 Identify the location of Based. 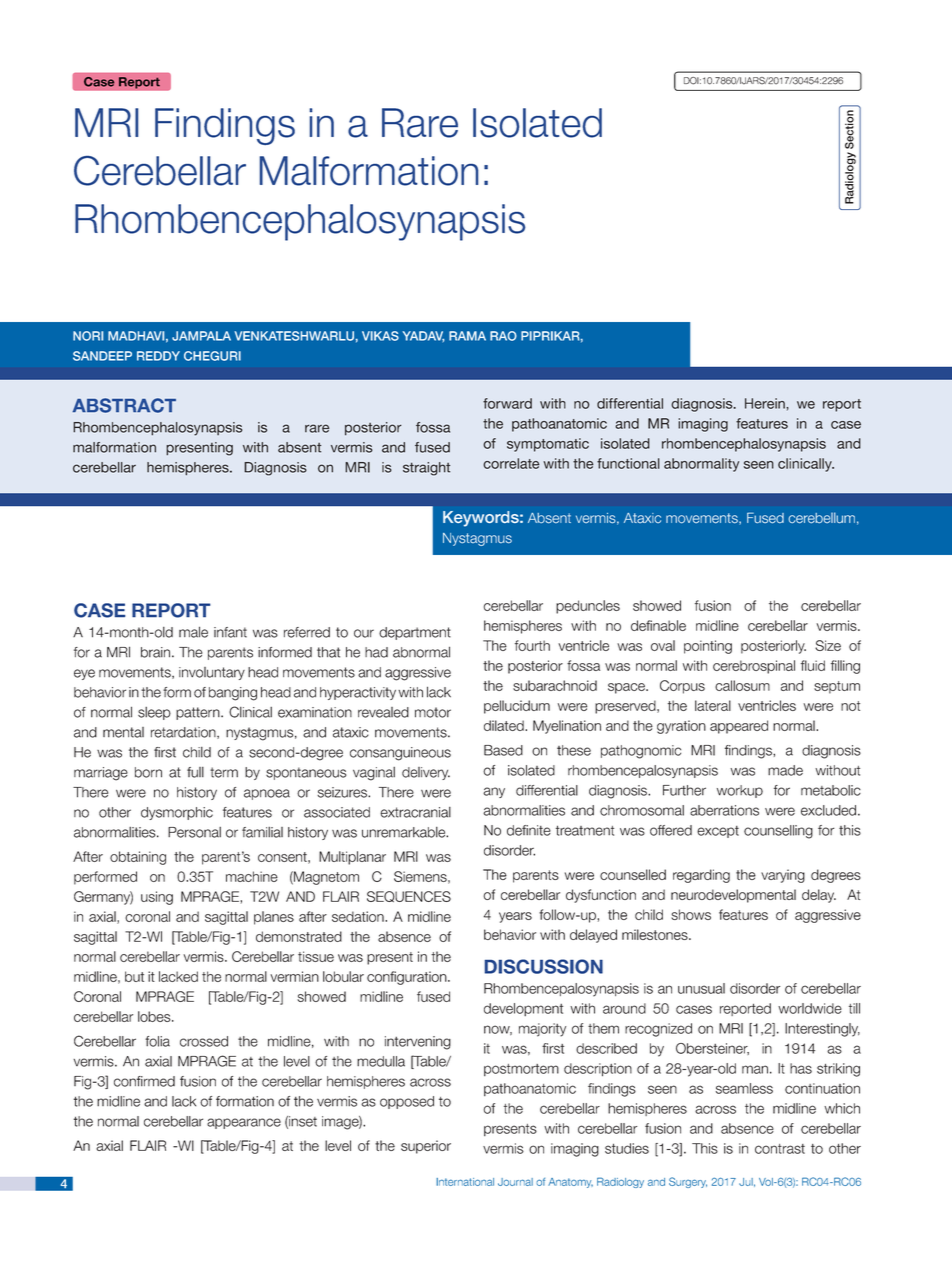
(503, 750).
